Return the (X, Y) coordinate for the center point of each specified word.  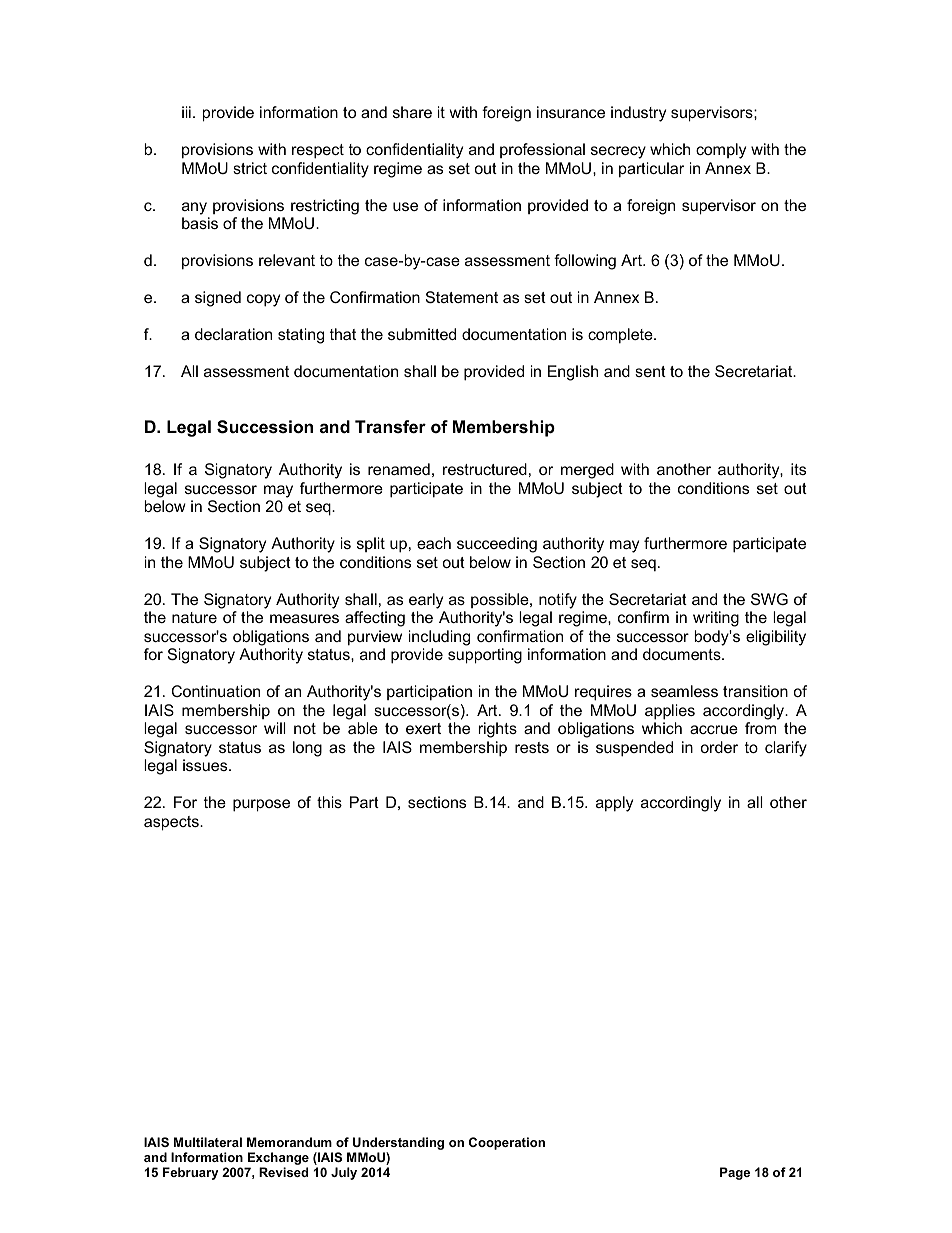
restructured (485, 469)
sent (650, 371)
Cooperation (507, 1143)
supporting (485, 656)
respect (318, 151)
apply (614, 804)
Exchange (278, 1158)
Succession (265, 427)
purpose (261, 805)
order (719, 747)
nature (194, 617)
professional (542, 150)
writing (716, 619)
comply (721, 151)
